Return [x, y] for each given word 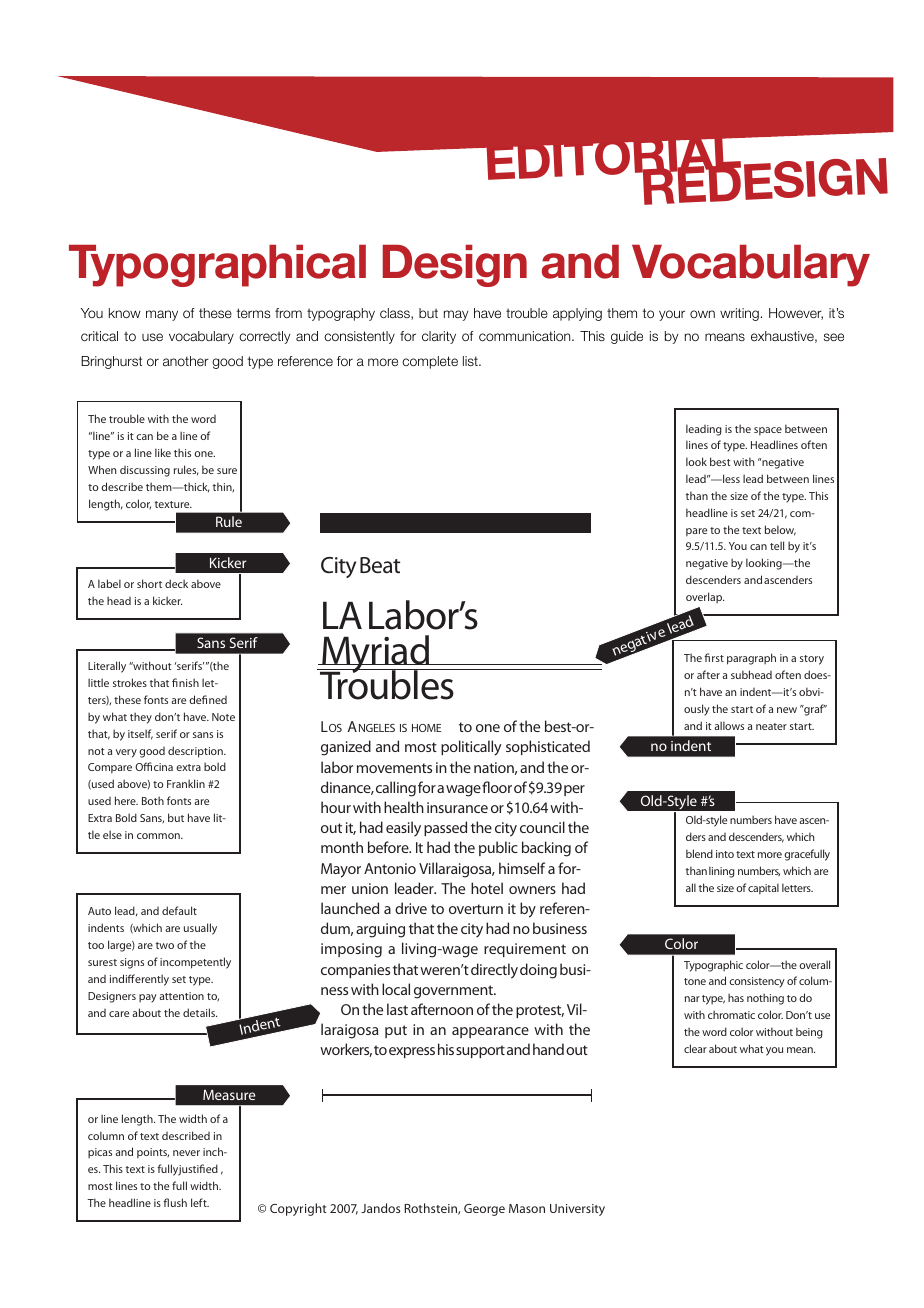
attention [181, 996]
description [196, 752]
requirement [525, 950]
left [200, 1202]
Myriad [375, 655]
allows [729, 725]
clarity [439, 337]
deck [176, 583]
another [186, 361]
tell [777, 545]
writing [739, 314]
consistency [757, 982]
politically [471, 748]
